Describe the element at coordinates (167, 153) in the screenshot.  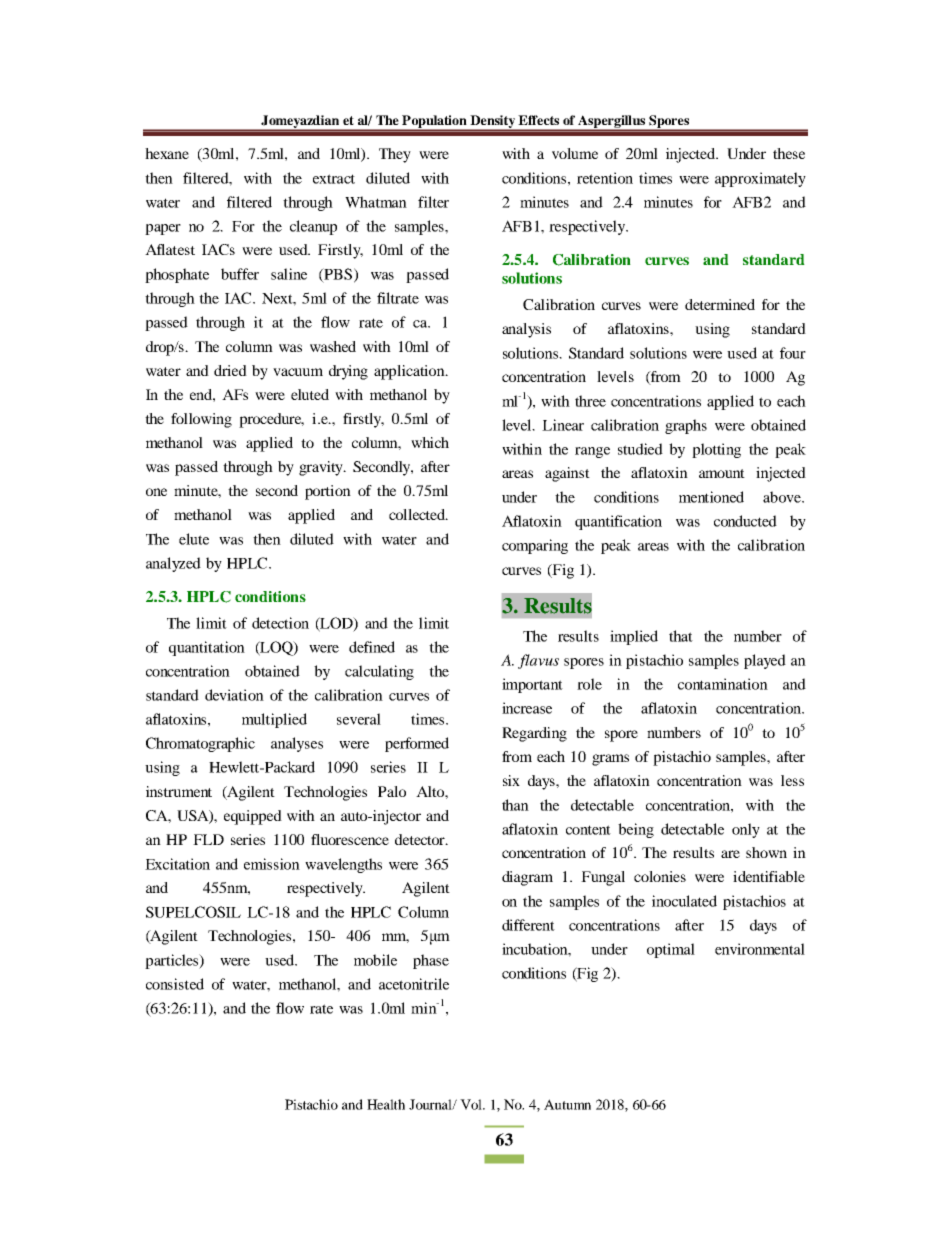
I see `hexane` at that location.
